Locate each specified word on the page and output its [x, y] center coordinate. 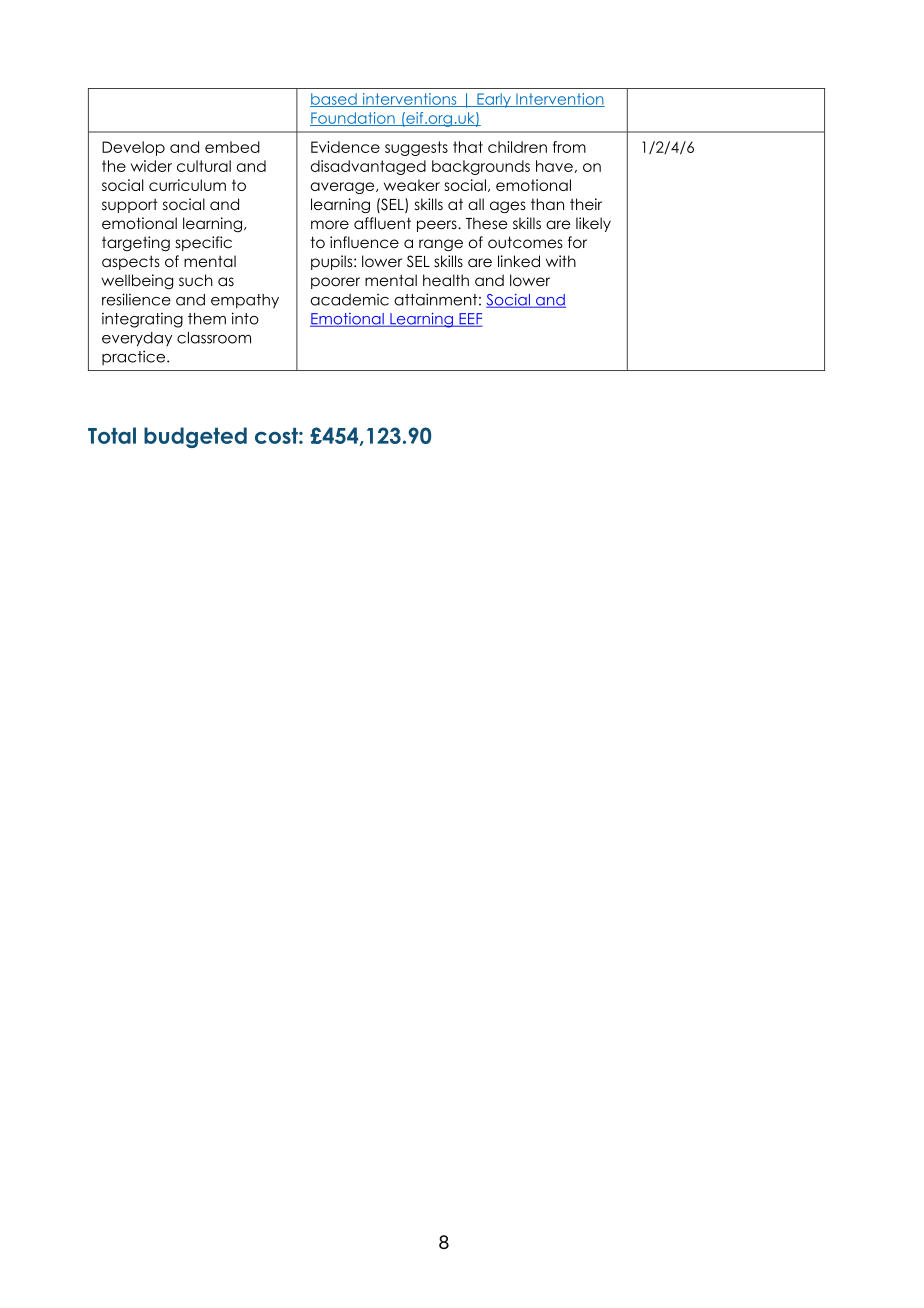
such [196, 280]
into [245, 318]
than [547, 204]
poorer [335, 283]
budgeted [195, 437]
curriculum [187, 185]
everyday [137, 339]
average [344, 188]
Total [112, 435]
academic [350, 300]
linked [519, 261]
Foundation [353, 119]
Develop [133, 148]
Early [494, 100]
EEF [470, 320]
